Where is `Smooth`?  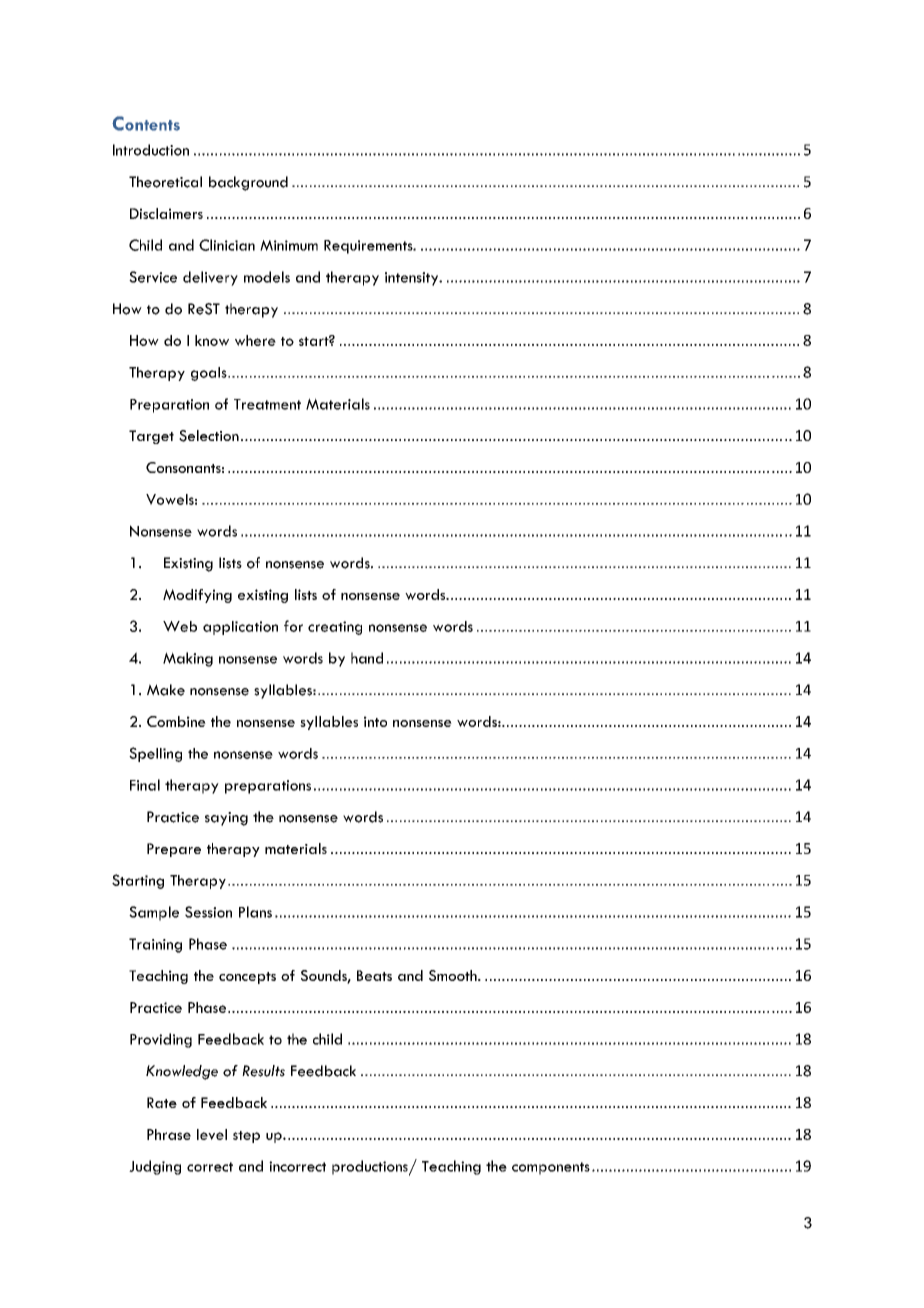 Smooth is located at coordinates (454, 975).
